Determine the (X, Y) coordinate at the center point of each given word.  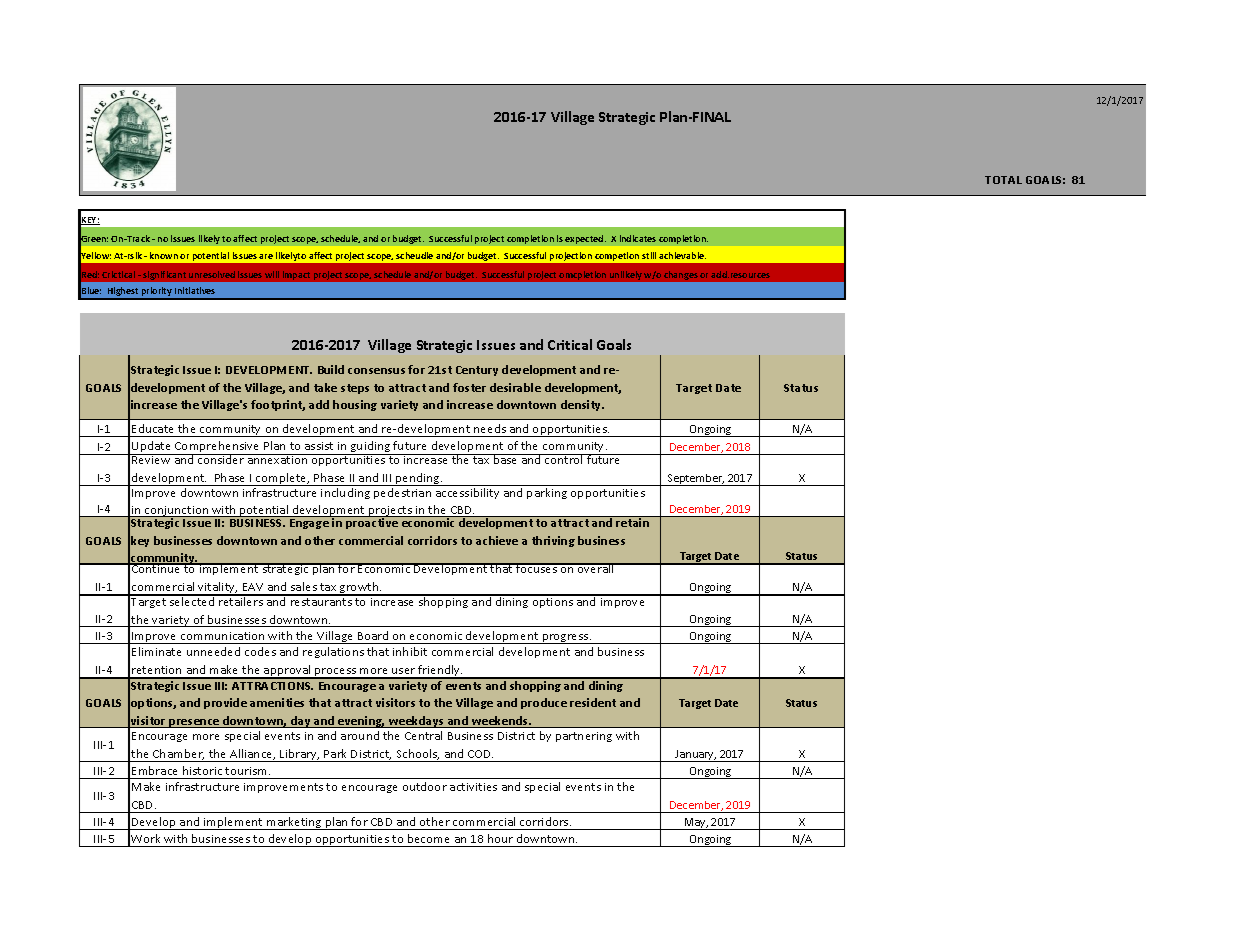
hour (500, 838)
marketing (294, 823)
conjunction (177, 513)
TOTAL (1003, 180)
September (695, 480)
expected (585, 239)
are (266, 256)
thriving (553, 541)
